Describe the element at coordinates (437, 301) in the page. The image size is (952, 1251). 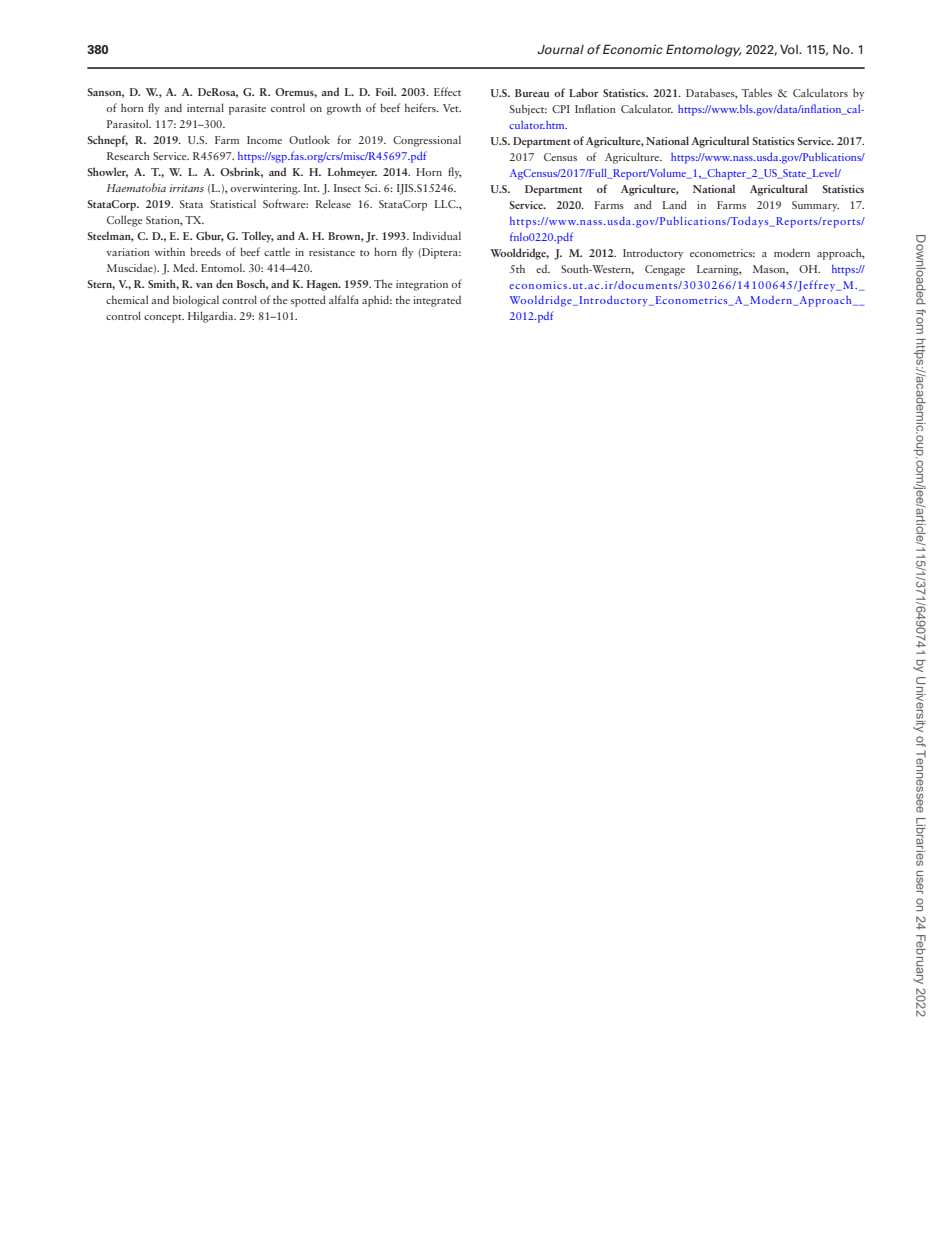
I see `integrated` at that location.
